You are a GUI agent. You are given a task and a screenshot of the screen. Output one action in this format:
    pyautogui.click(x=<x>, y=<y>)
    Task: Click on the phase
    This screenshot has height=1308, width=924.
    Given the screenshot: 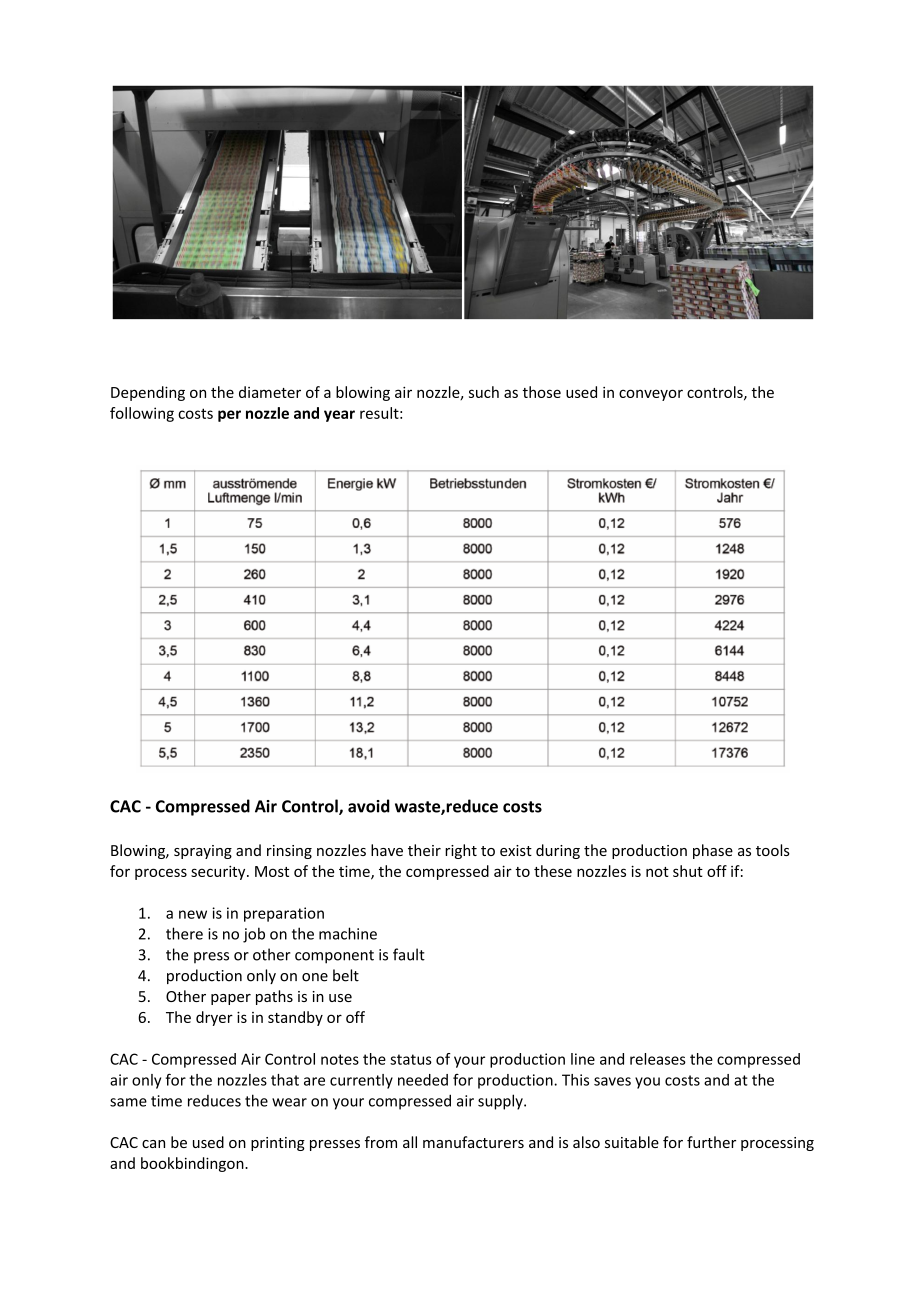 What is the action you would take?
    pyautogui.click(x=713, y=851)
